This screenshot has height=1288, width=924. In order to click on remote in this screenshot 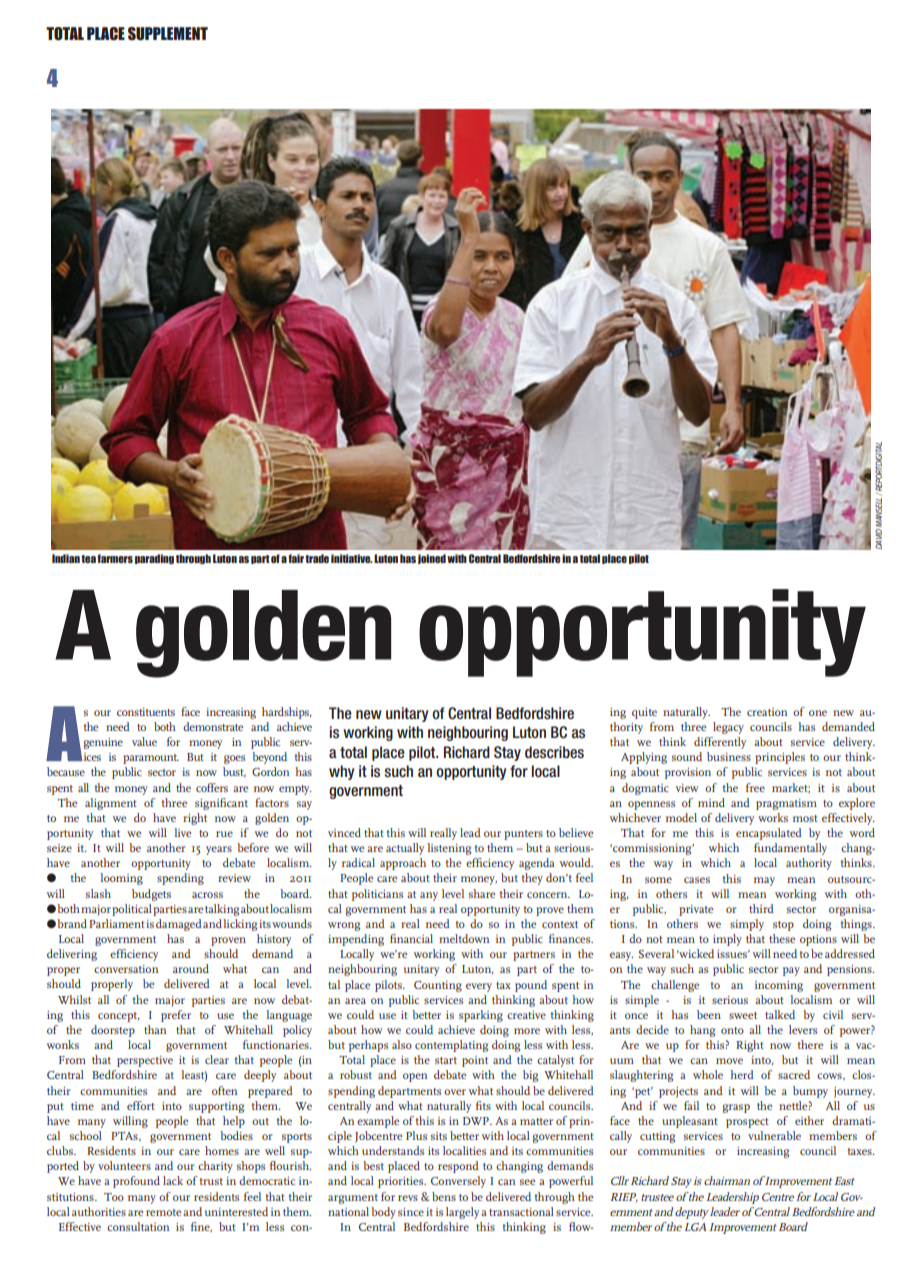, I will do `click(164, 1212)`.
